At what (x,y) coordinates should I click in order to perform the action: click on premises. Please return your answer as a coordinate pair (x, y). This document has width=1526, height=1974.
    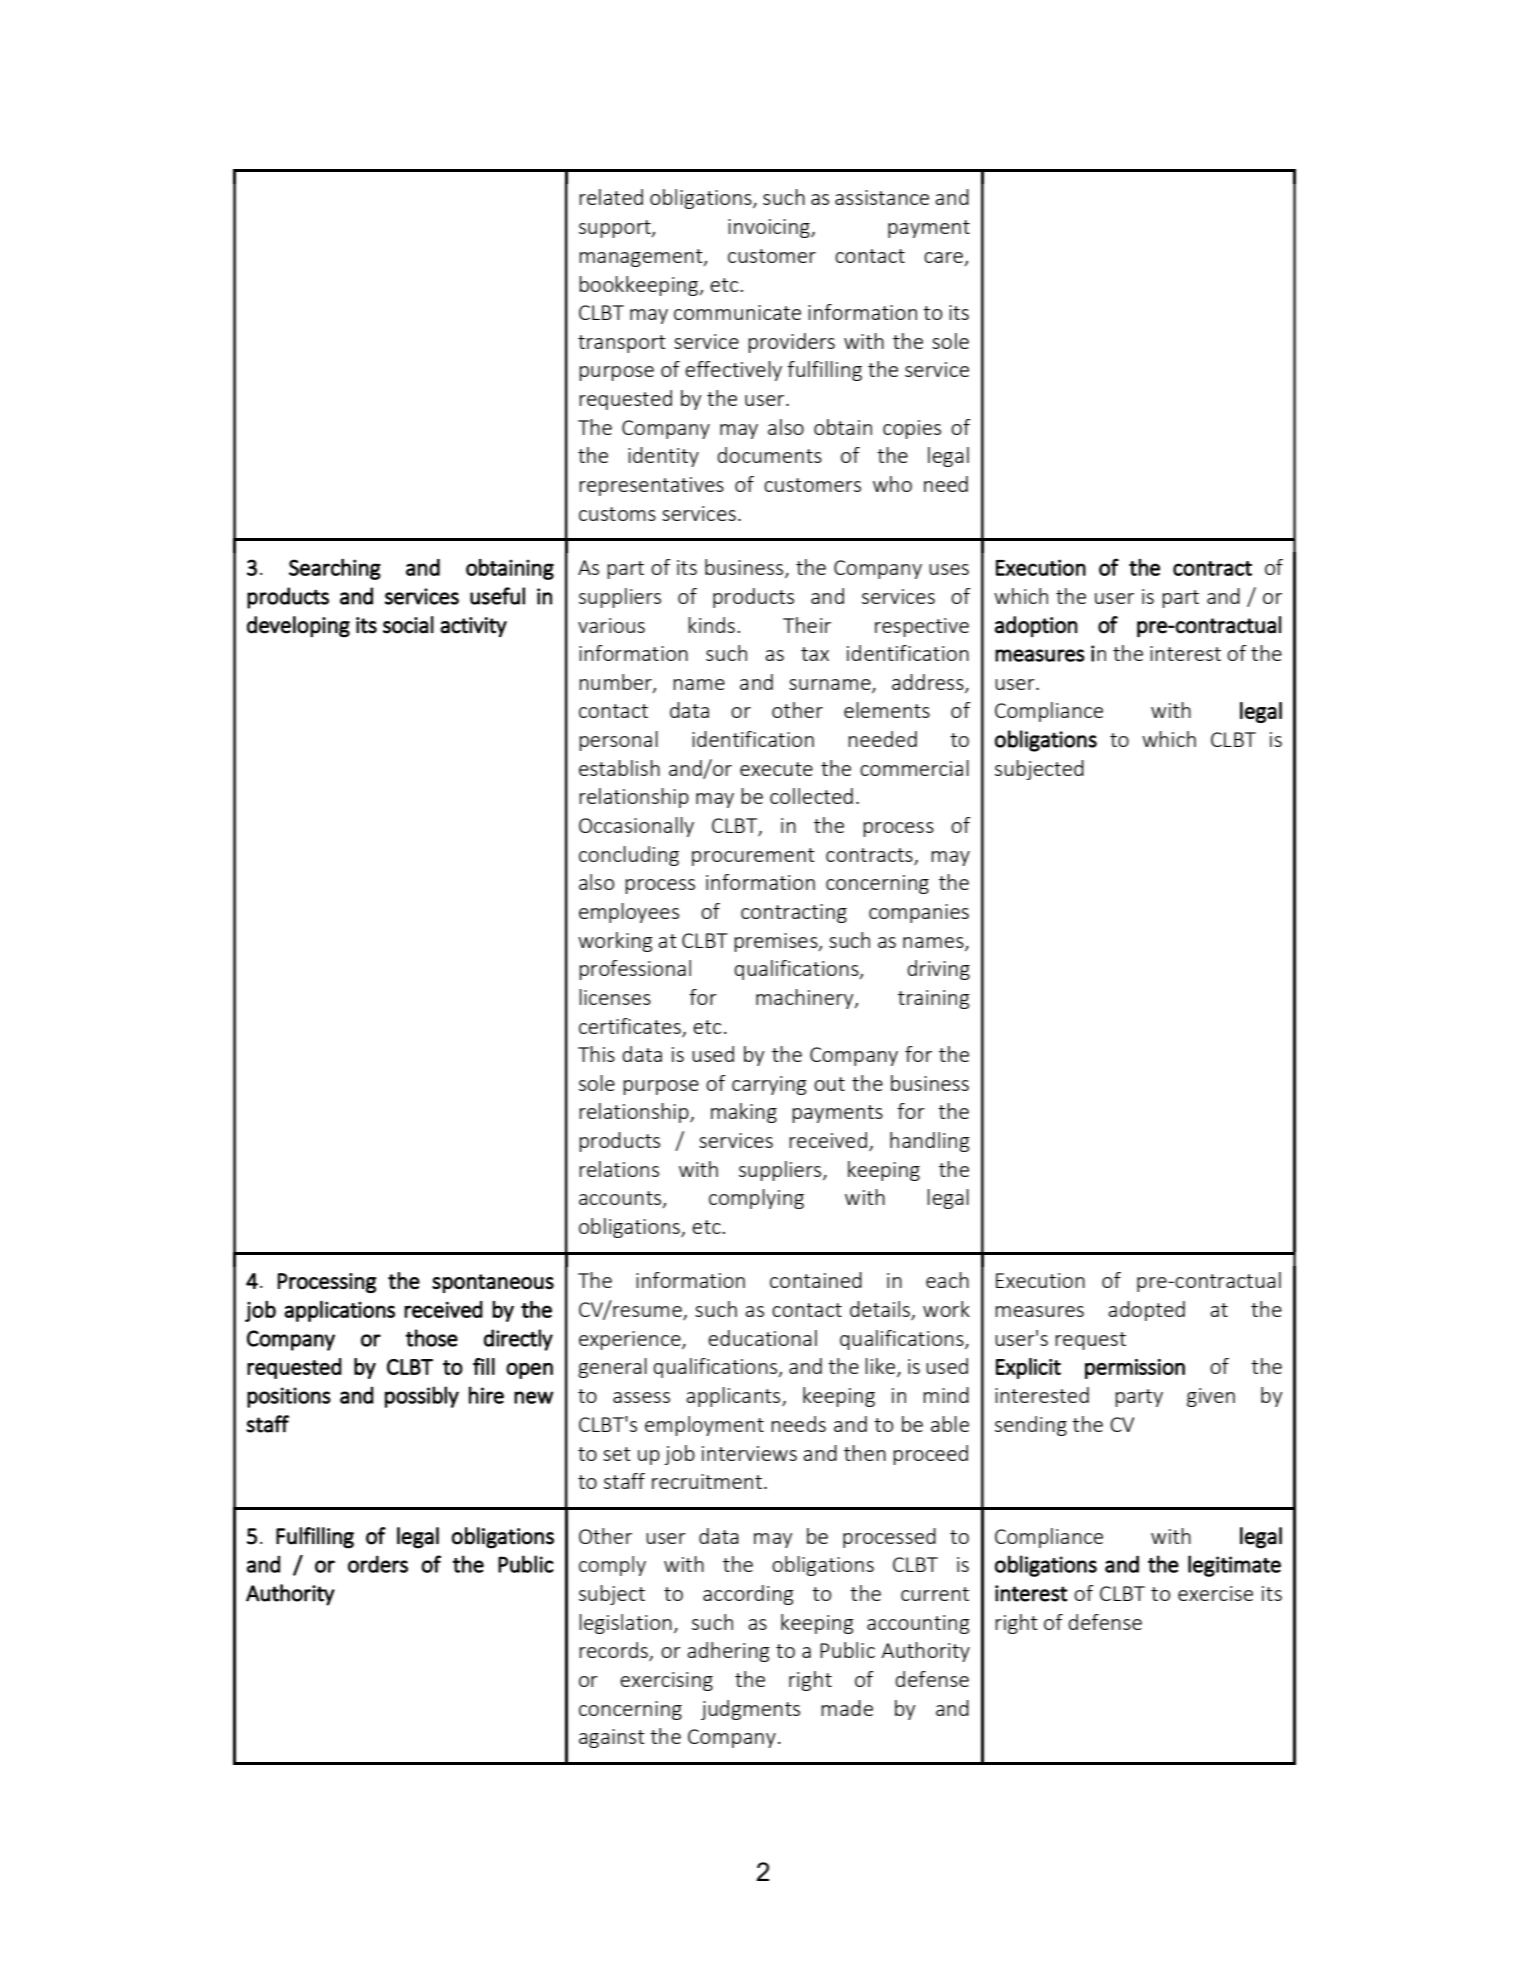
    Looking at the image, I should click on (777, 942).
